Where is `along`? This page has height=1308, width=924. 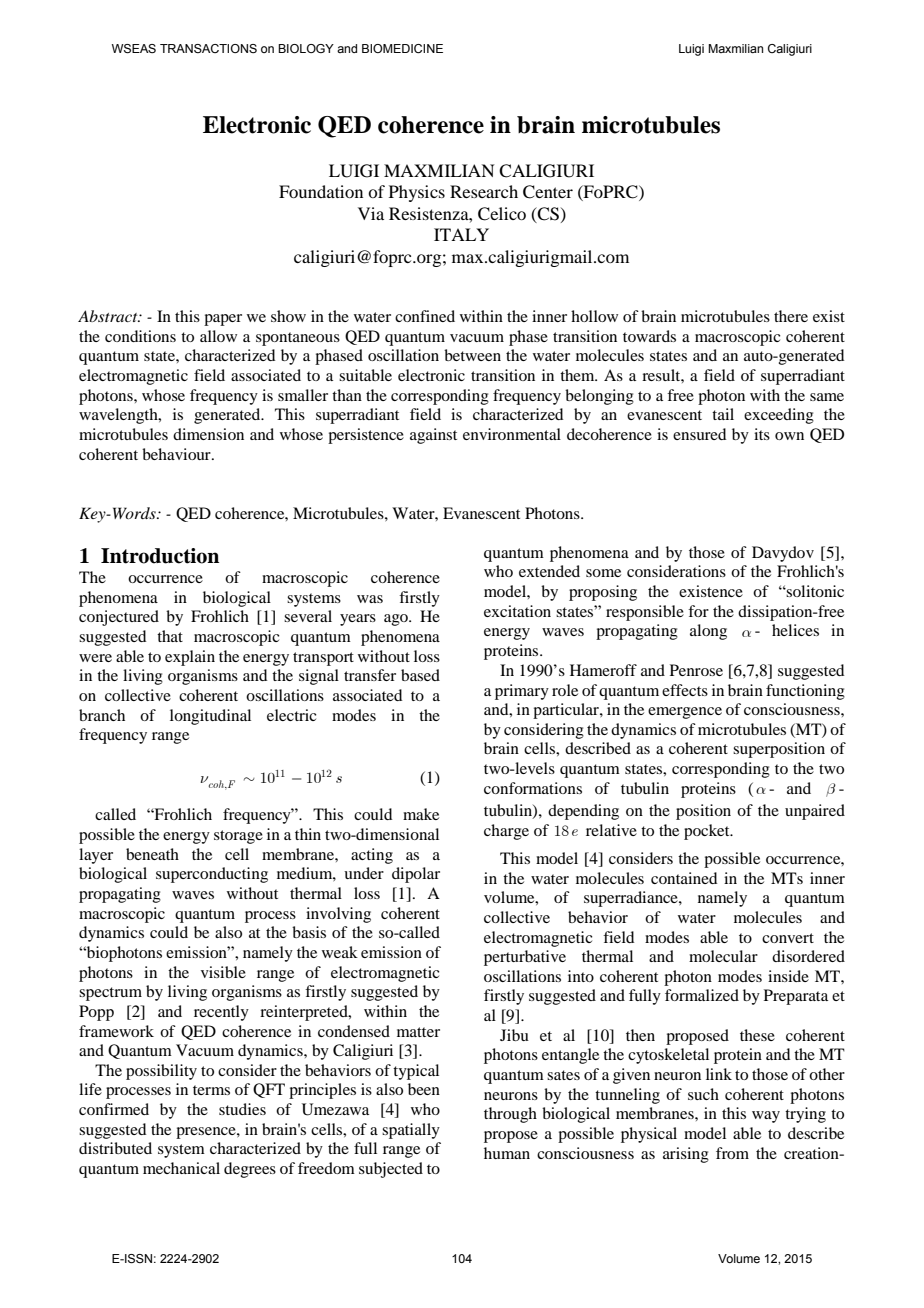
along is located at coordinates (708, 632).
